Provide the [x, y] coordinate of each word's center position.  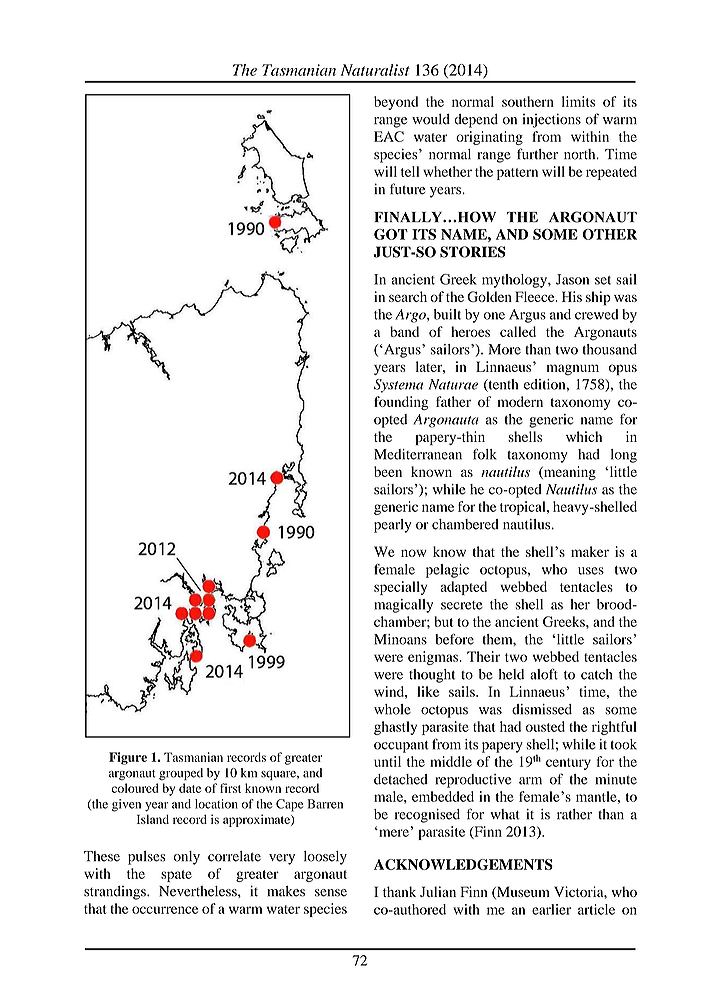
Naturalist [375, 70]
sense [331, 893]
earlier [551, 909]
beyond [396, 103]
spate [176, 876]
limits [578, 101]
